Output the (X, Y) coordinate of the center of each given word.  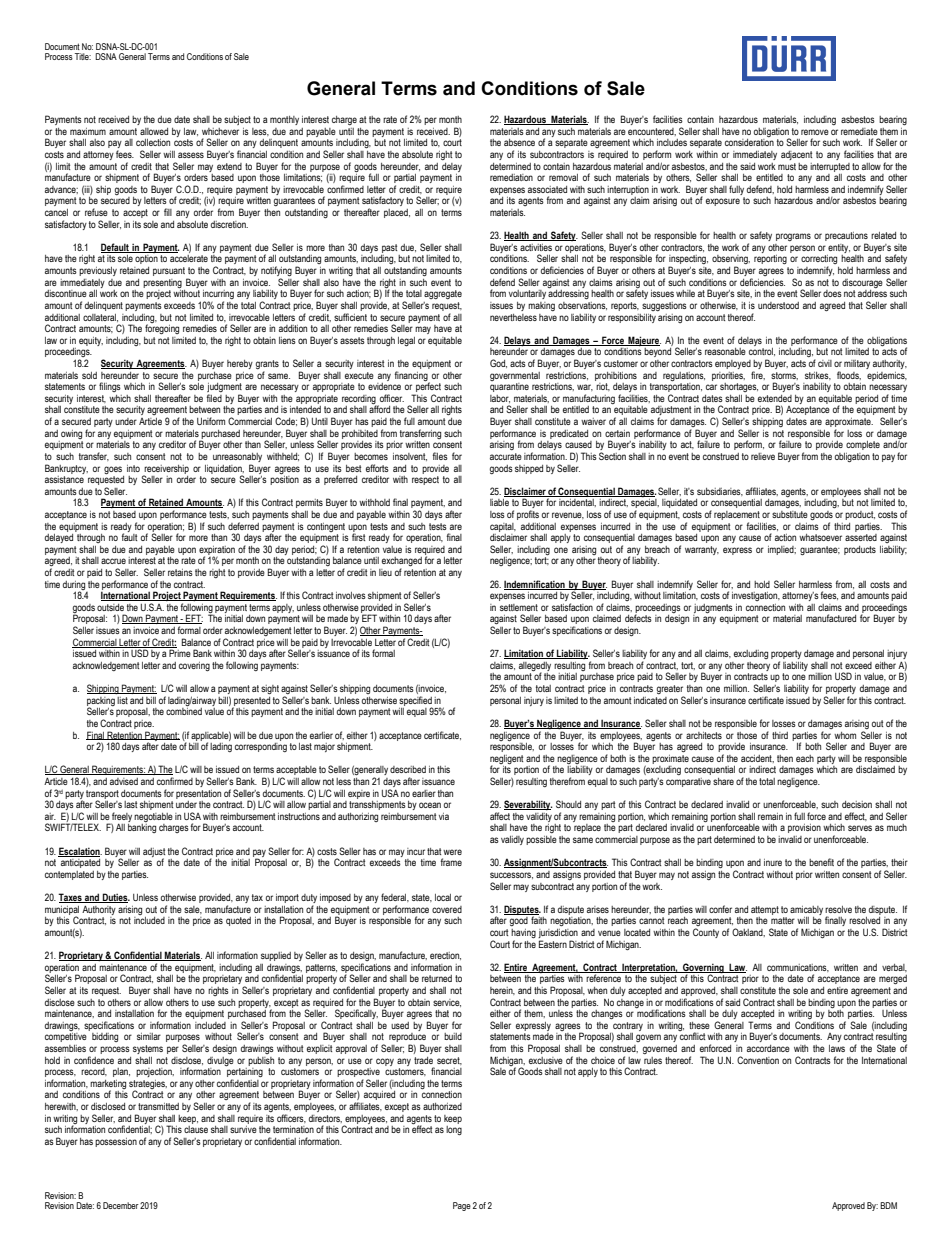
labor (500, 399)
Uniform (211, 421)
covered (447, 909)
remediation (511, 177)
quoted (238, 921)
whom (845, 735)
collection (153, 142)
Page (462, 1206)
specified (415, 702)
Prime (180, 653)
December (121, 1205)
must (787, 166)
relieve (763, 456)
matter (783, 920)
